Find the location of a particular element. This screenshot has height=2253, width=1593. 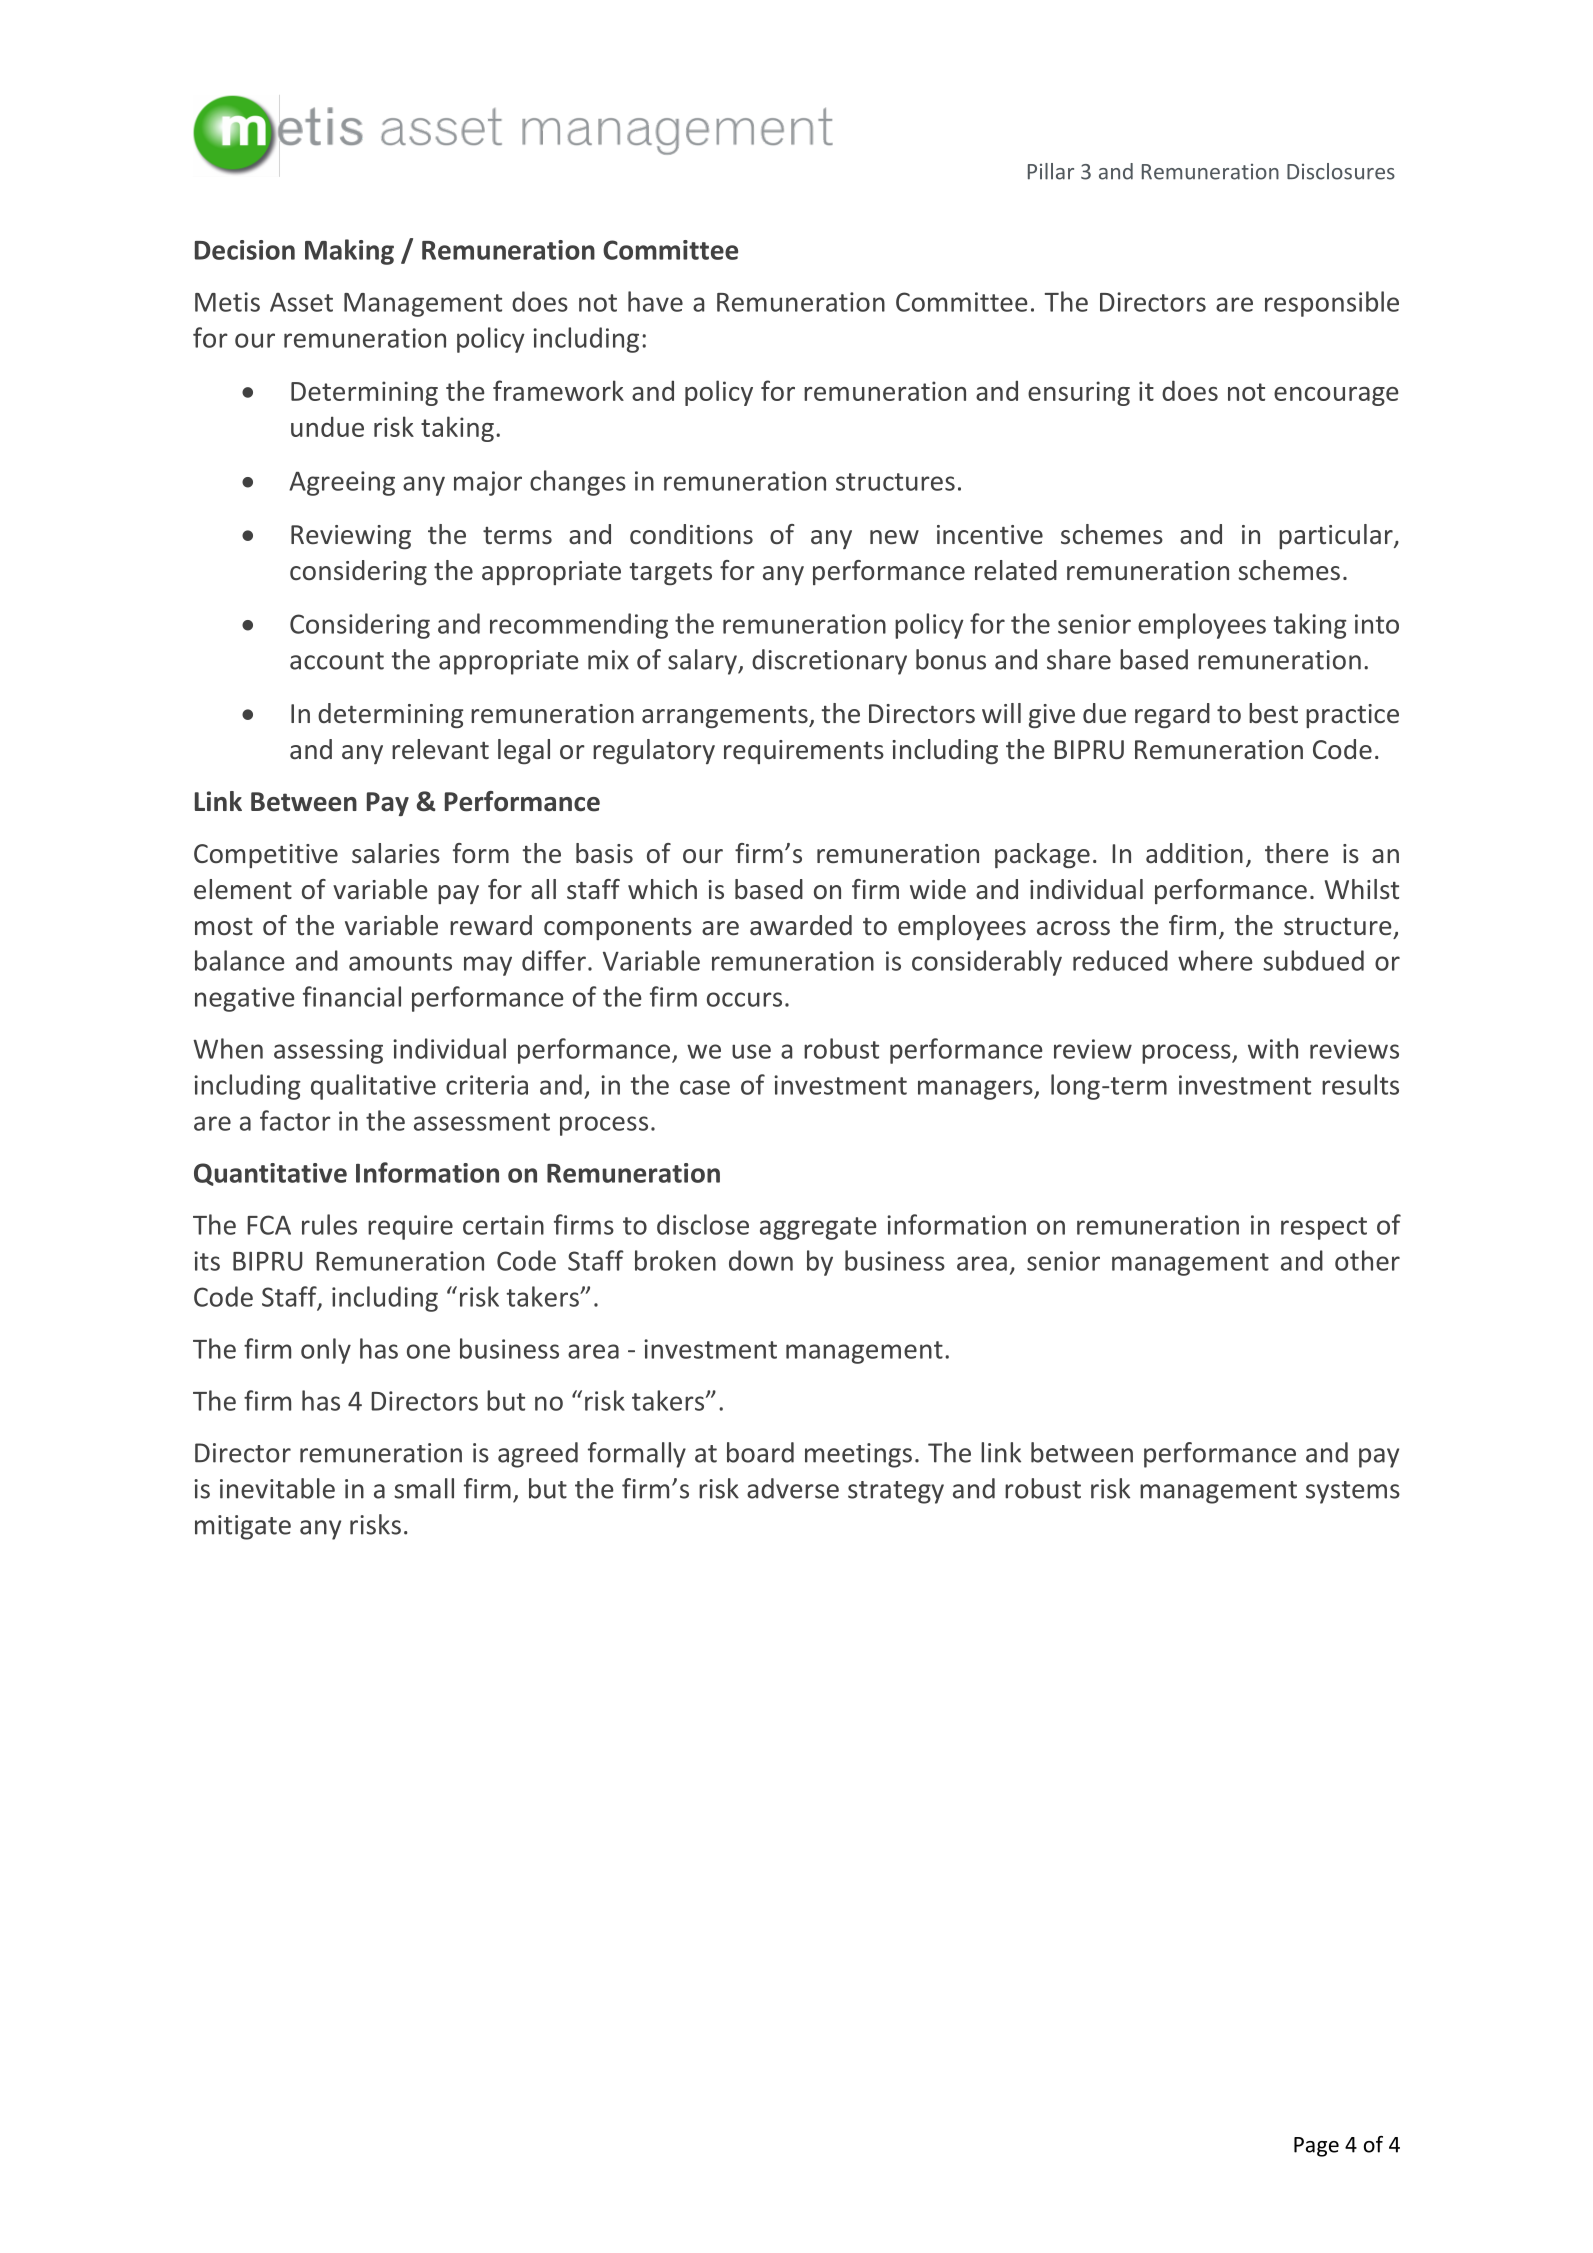

mitigate is located at coordinates (243, 1527).
